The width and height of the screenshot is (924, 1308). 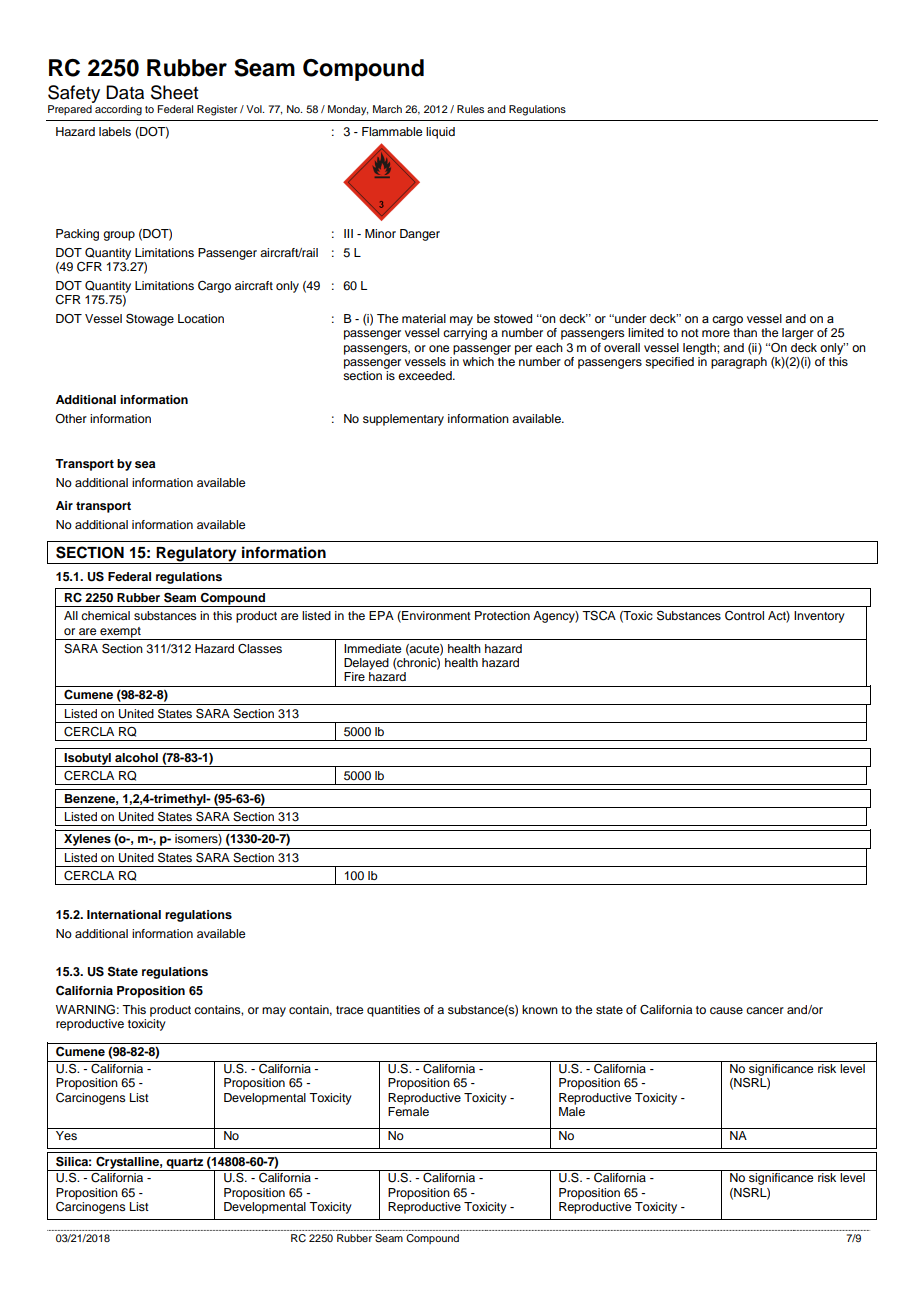 What do you see at coordinates (726, 1010) in the screenshot?
I see `cause` at bounding box center [726, 1010].
